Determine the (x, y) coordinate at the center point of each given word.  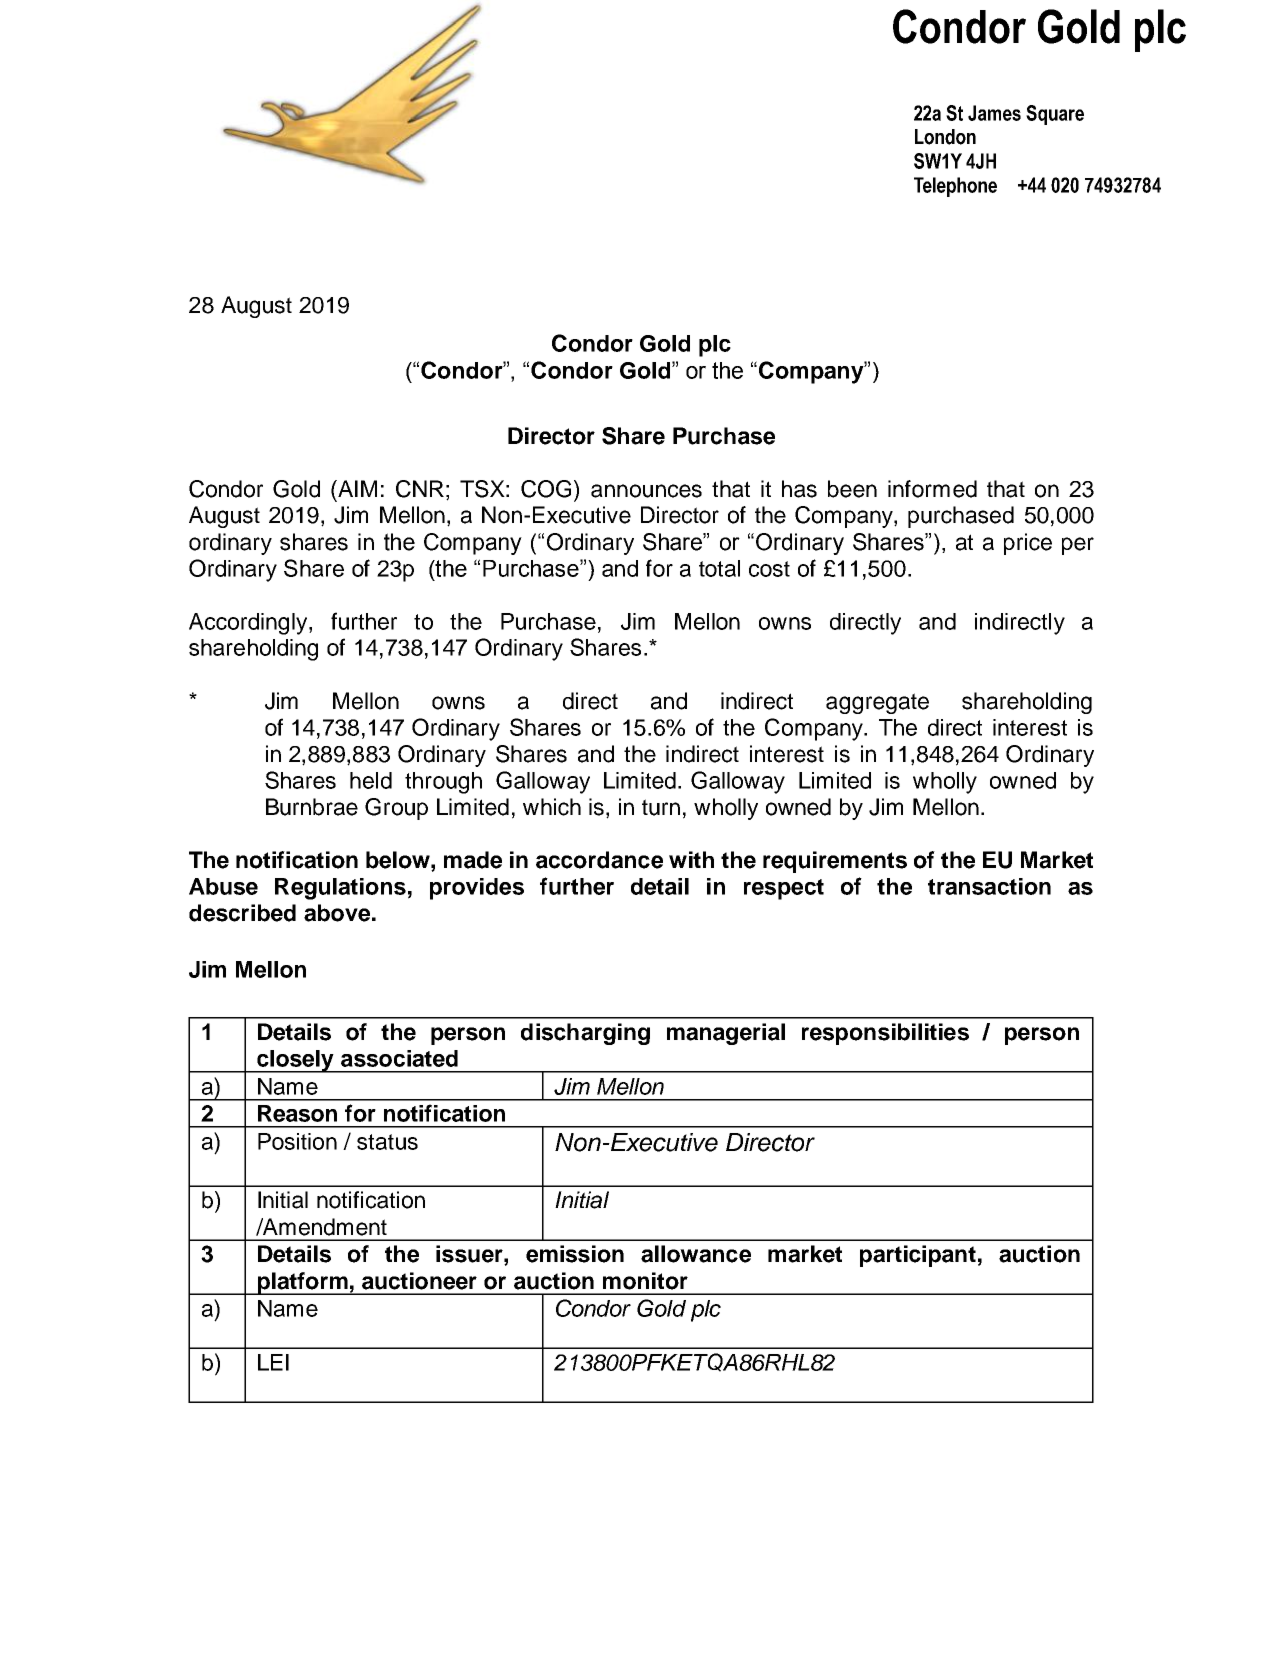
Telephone (955, 187)
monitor (645, 1281)
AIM (356, 488)
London (945, 137)
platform (302, 1283)
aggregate (877, 703)
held (371, 780)
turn (661, 807)
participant (918, 1256)
